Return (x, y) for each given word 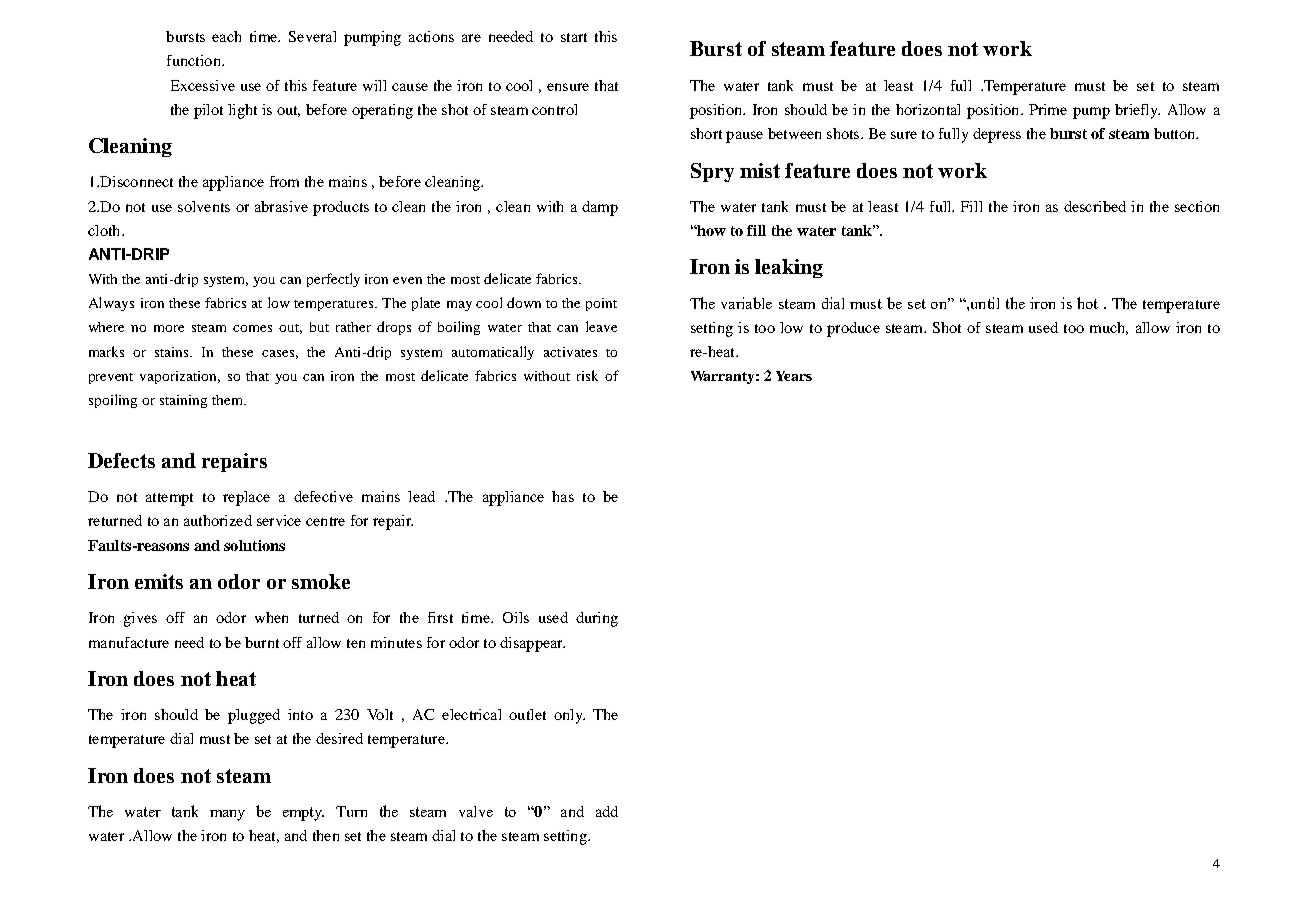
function (195, 60)
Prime (1048, 109)
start (574, 37)
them (228, 400)
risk (587, 375)
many (227, 815)
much (1109, 328)
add (607, 811)
